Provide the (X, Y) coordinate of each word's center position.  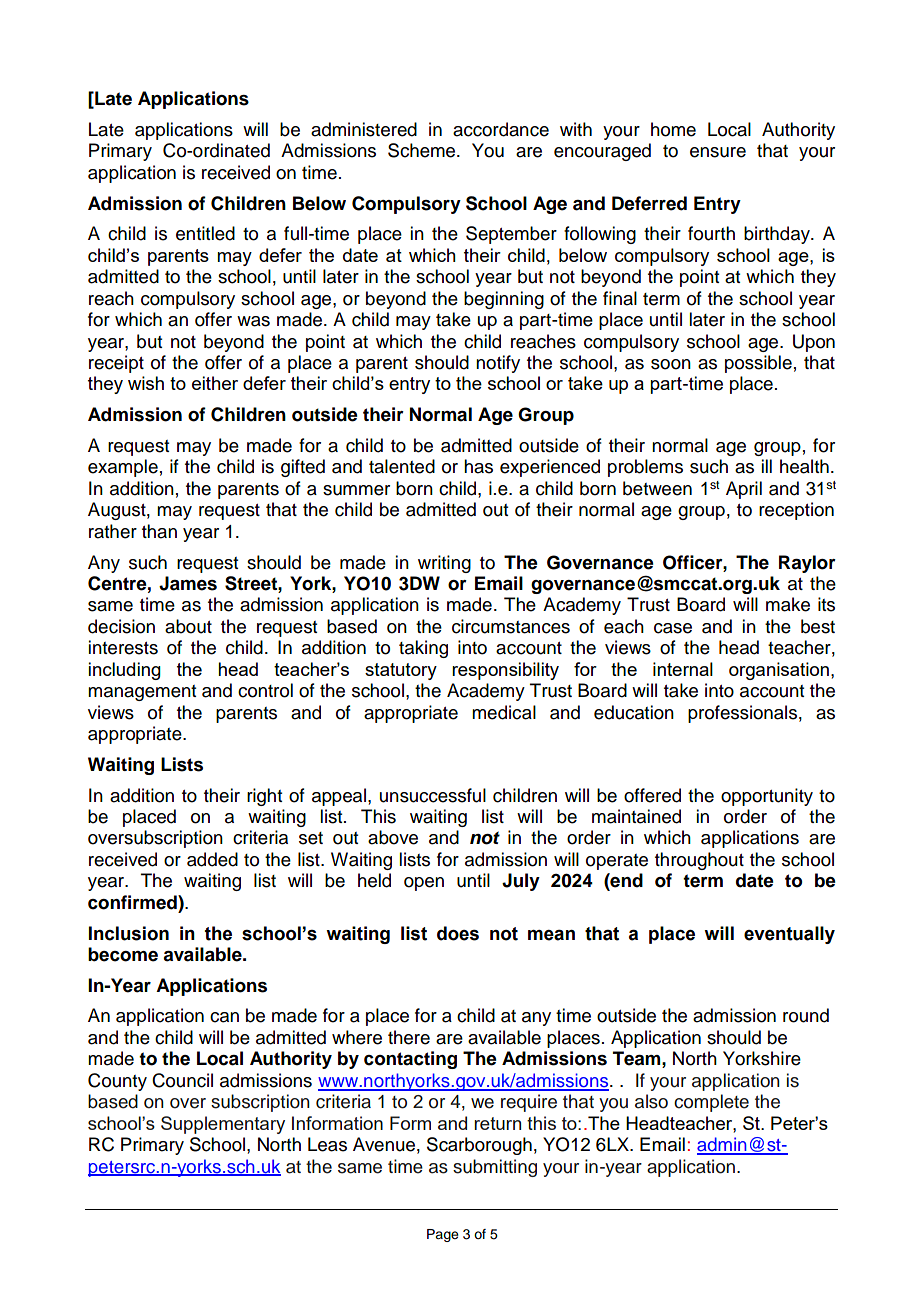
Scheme (423, 150)
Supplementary (223, 1125)
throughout (699, 861)
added (212, 859)
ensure (718, 152)
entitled (205, 233)
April (744, 490)
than (159, 531)
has (478, 466)
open (424, 884)
